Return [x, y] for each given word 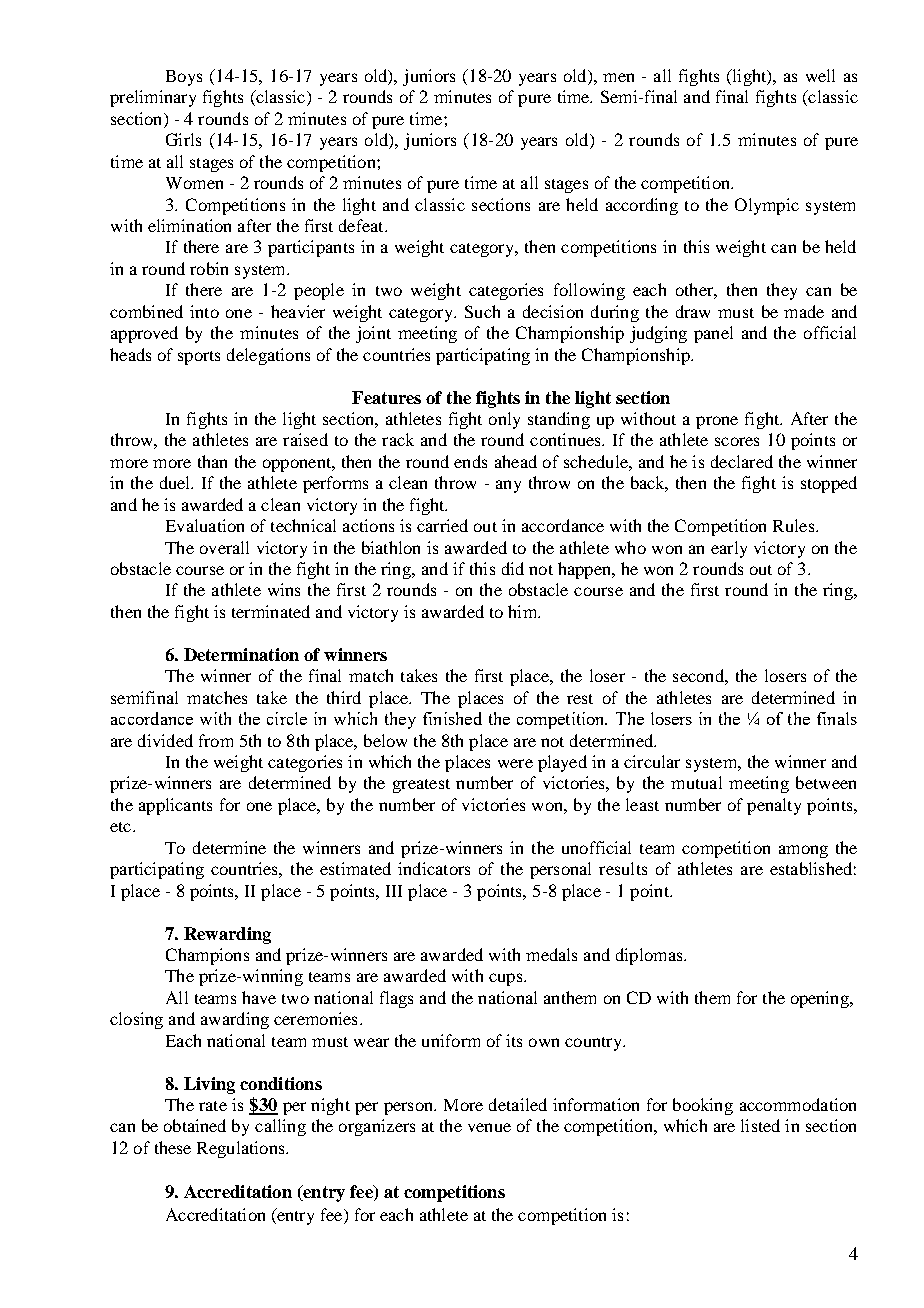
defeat [362, 225]
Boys [184, 78]
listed [760, 1125]
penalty [774, 806]
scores [737, 441]
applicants [175, 806]
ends [470, 461]
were [515, 763]
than [212, 461]
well [820, 75]
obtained [195, 1125]
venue [489, 1127]
